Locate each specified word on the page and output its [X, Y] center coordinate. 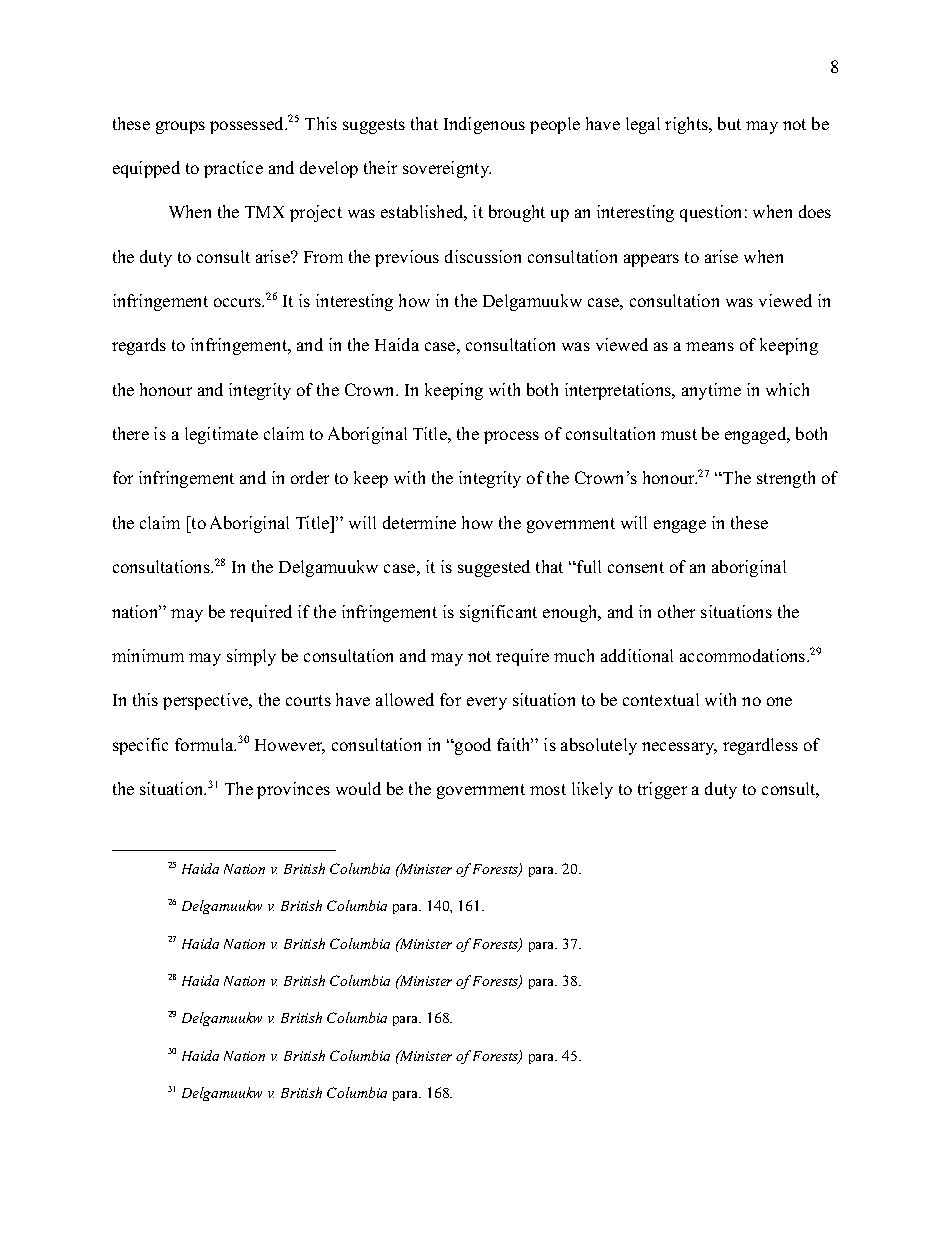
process [511, 437]
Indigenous [484, 125]
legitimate [221, 435]
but [729, 123]
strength [786, 479]
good [472, 746]
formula [205, 744]
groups [180, 127]
